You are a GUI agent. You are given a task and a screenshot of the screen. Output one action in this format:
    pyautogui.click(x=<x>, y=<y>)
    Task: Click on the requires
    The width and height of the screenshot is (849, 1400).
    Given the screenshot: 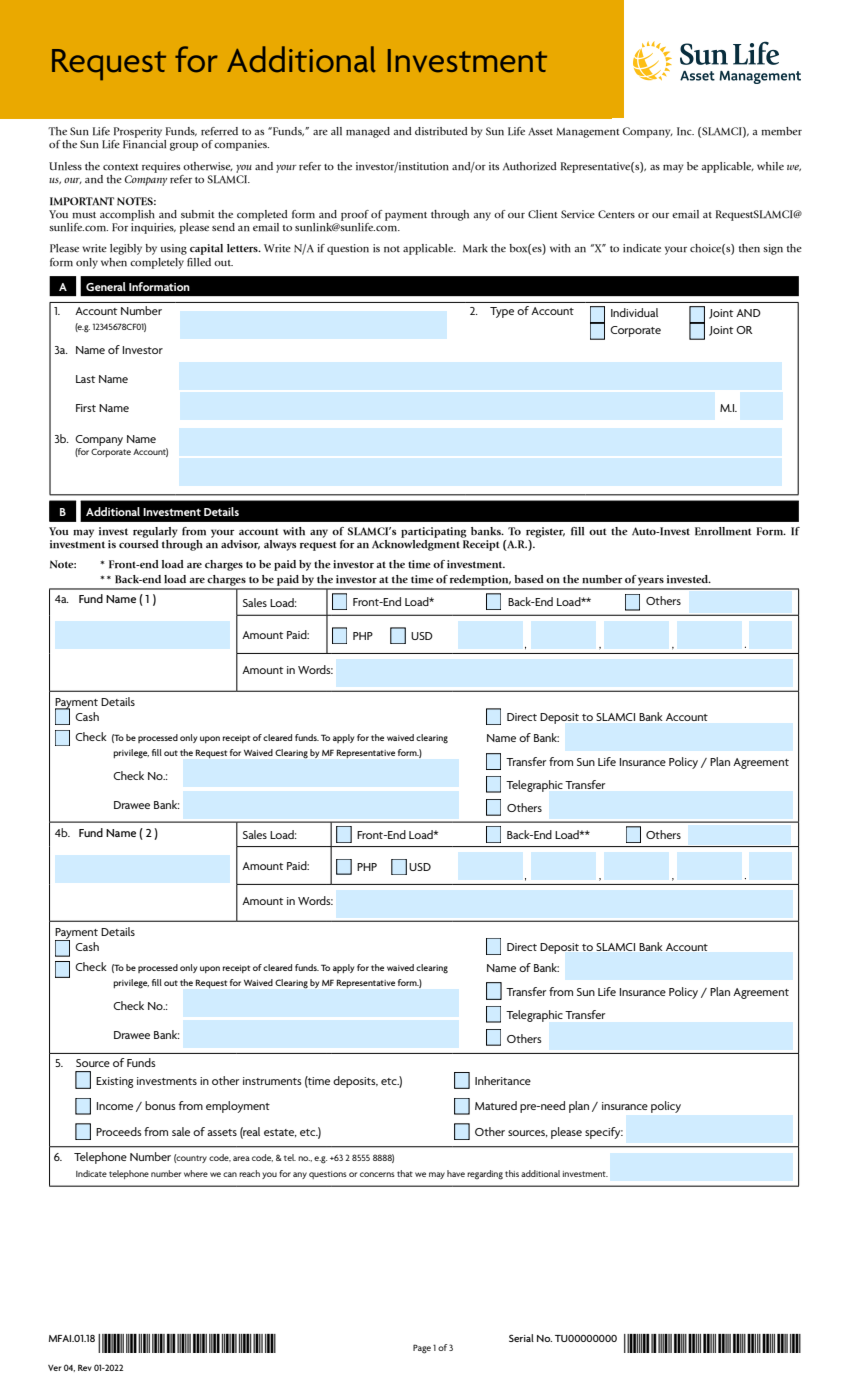 What is the action you would take?
    pyautogui.click(x=161, y=167)
